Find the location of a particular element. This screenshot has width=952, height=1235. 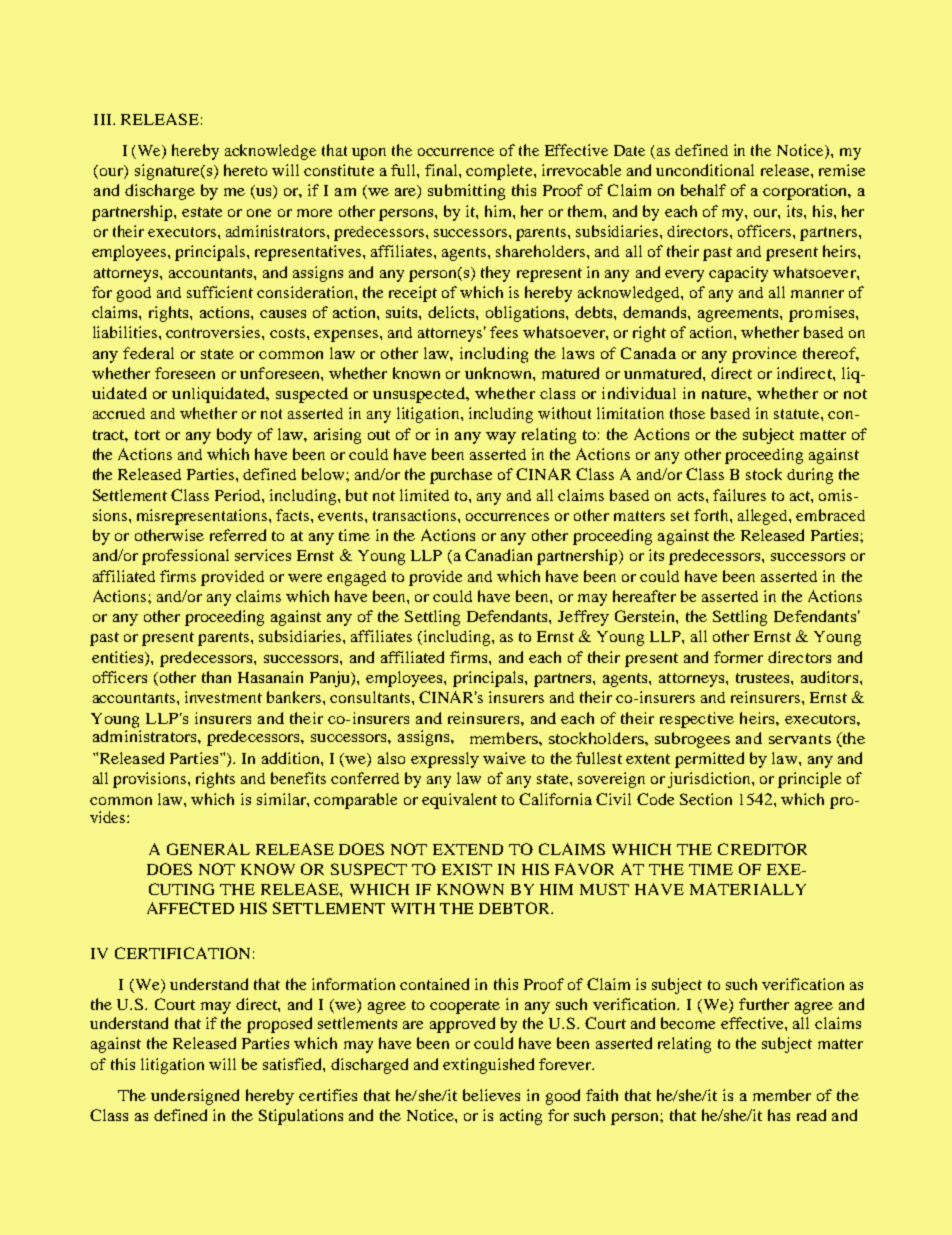

federal is located at coordinates (148, 353).
